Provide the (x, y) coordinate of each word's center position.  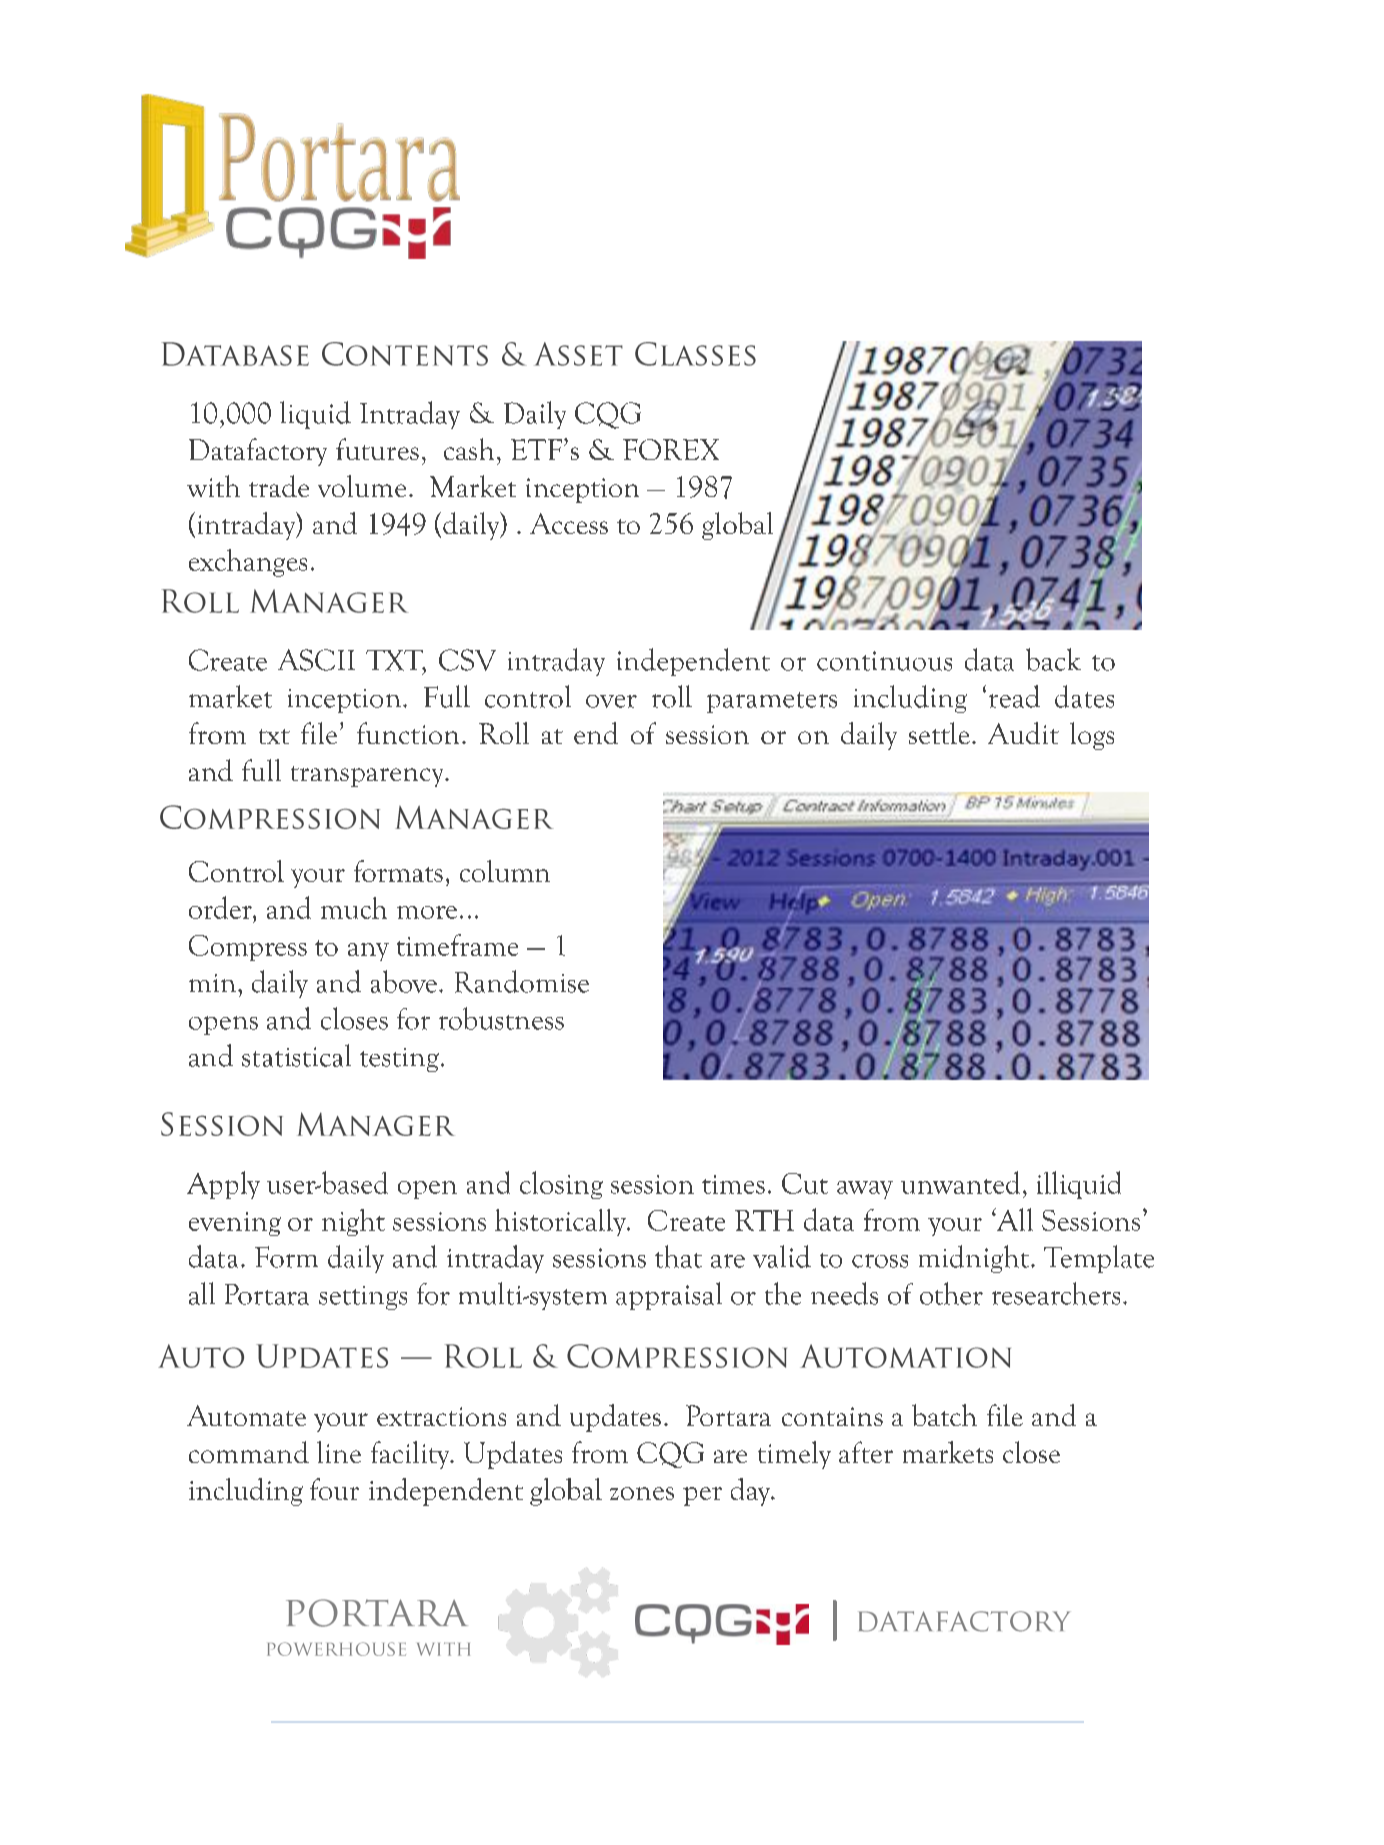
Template (1099, 1259)
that (678, 1256)
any (368, 952)
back (1053, 659)
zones (642, 1493)
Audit (1023, 733)
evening (235, 1224)
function (408, 733)
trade (279, 486)
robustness (501, 1018)
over (611, 701)
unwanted (960, 1182)
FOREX (671, 449)
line (339, 1452)
